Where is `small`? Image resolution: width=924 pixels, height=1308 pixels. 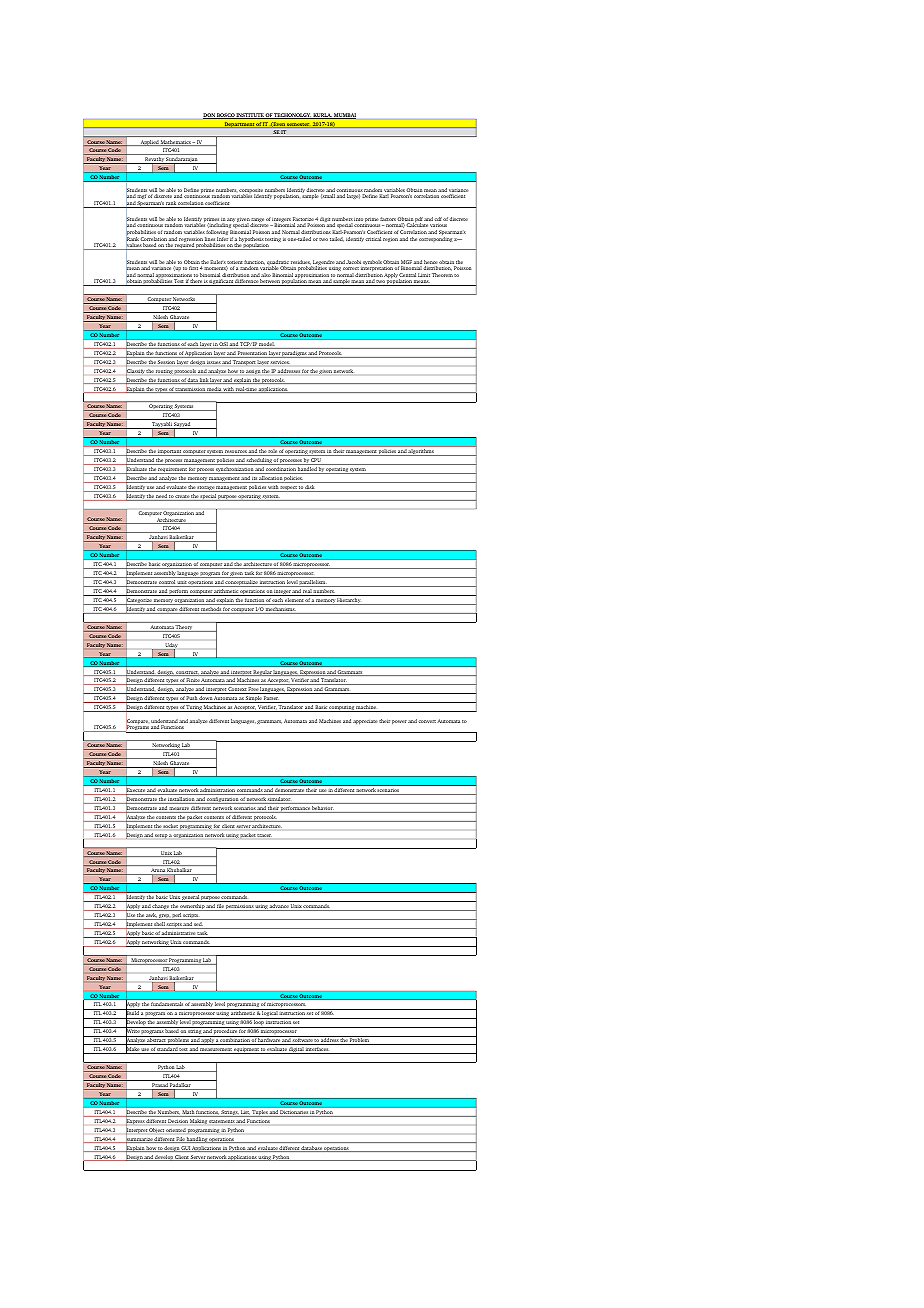
small is located at coordinates (328, 196).
